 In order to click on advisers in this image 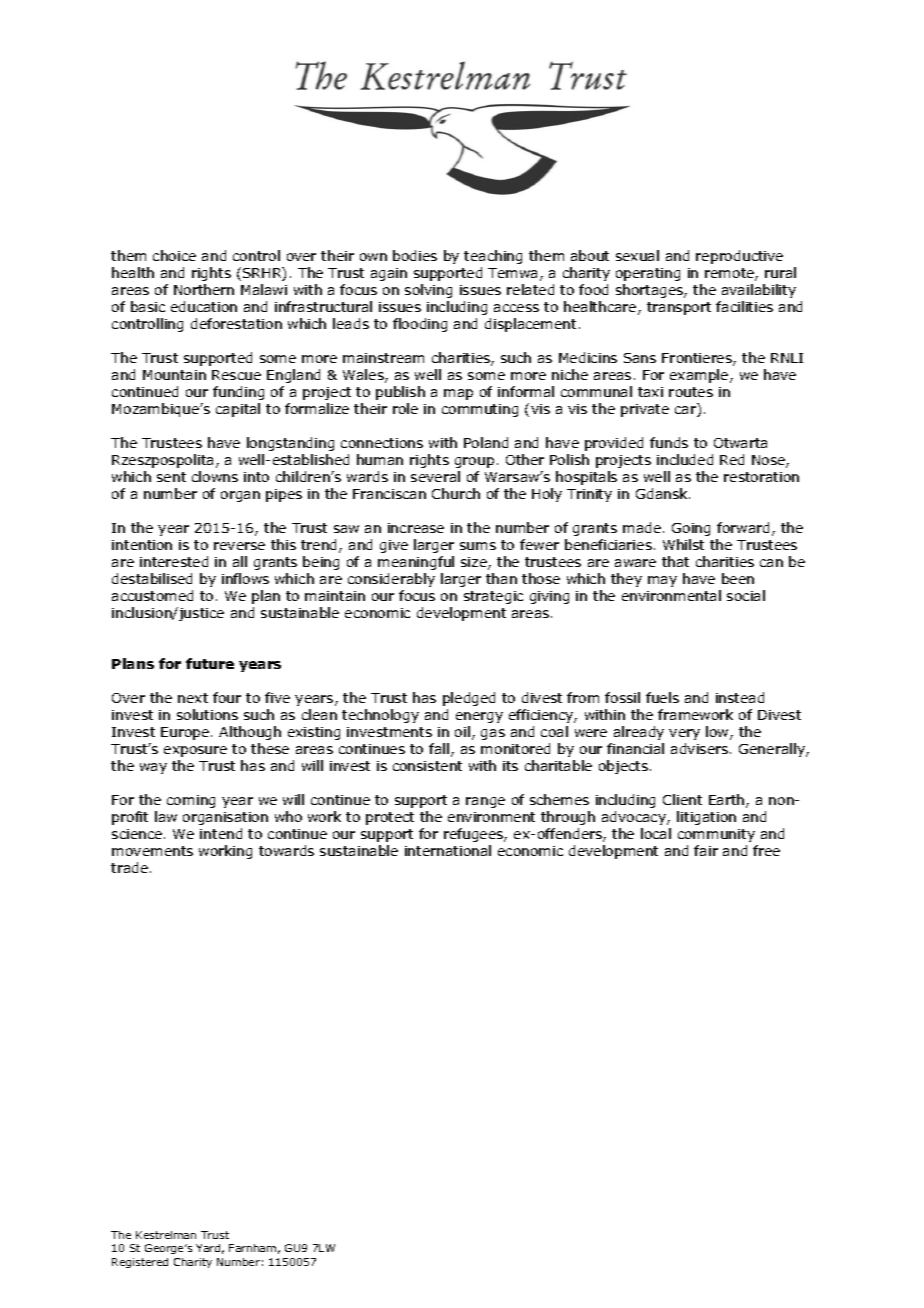, I will do `click(701, 748)`.
